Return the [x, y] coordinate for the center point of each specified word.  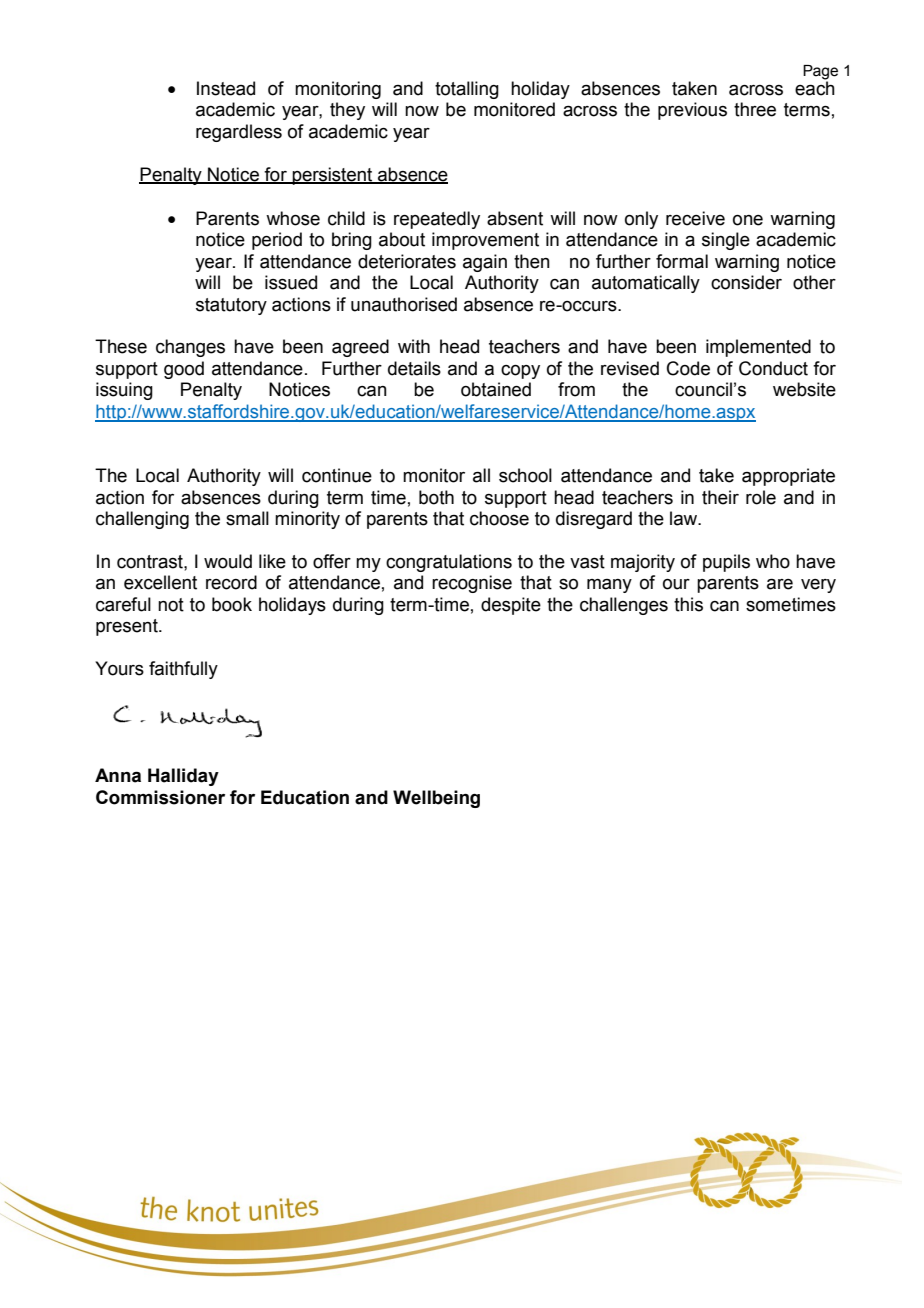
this [688, 604]
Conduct [773, 368]
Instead [226, 88]
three [755, 109]
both [436, 497]
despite [511, 606]
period [277, 241]
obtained [496, 389]
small [247, 518]
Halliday [183, 777]
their [720, 497]
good [184, 370]
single [726, 241]
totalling [467, 90]
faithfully [183, 670]
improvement [485, 241]
